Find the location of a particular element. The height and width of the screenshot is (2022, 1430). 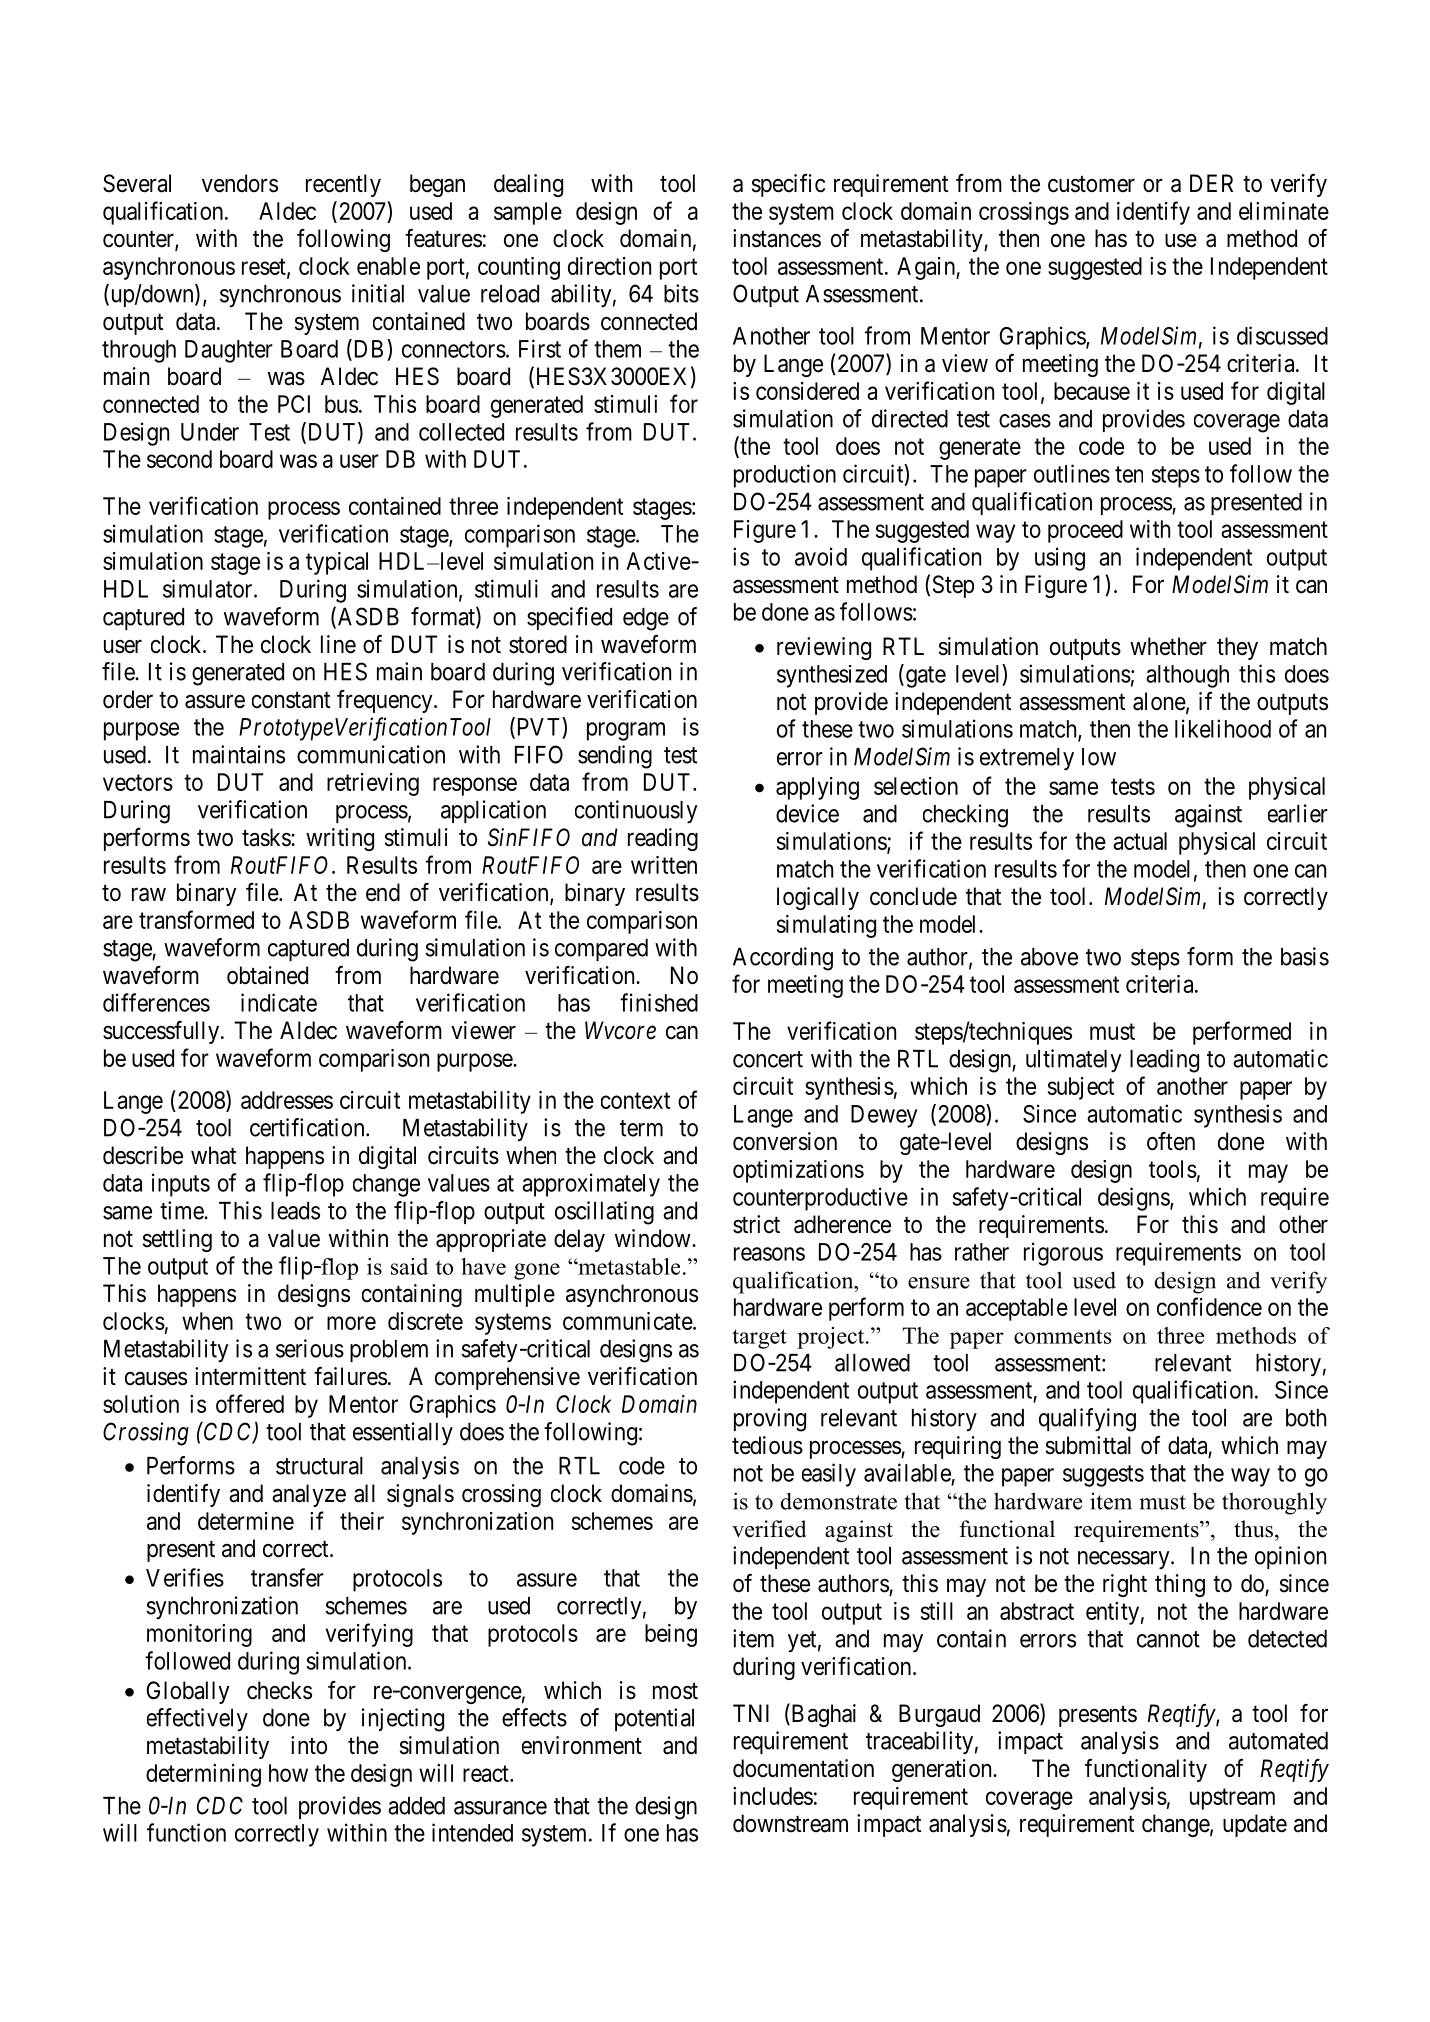

bits is located at coordinates (681, 293).
